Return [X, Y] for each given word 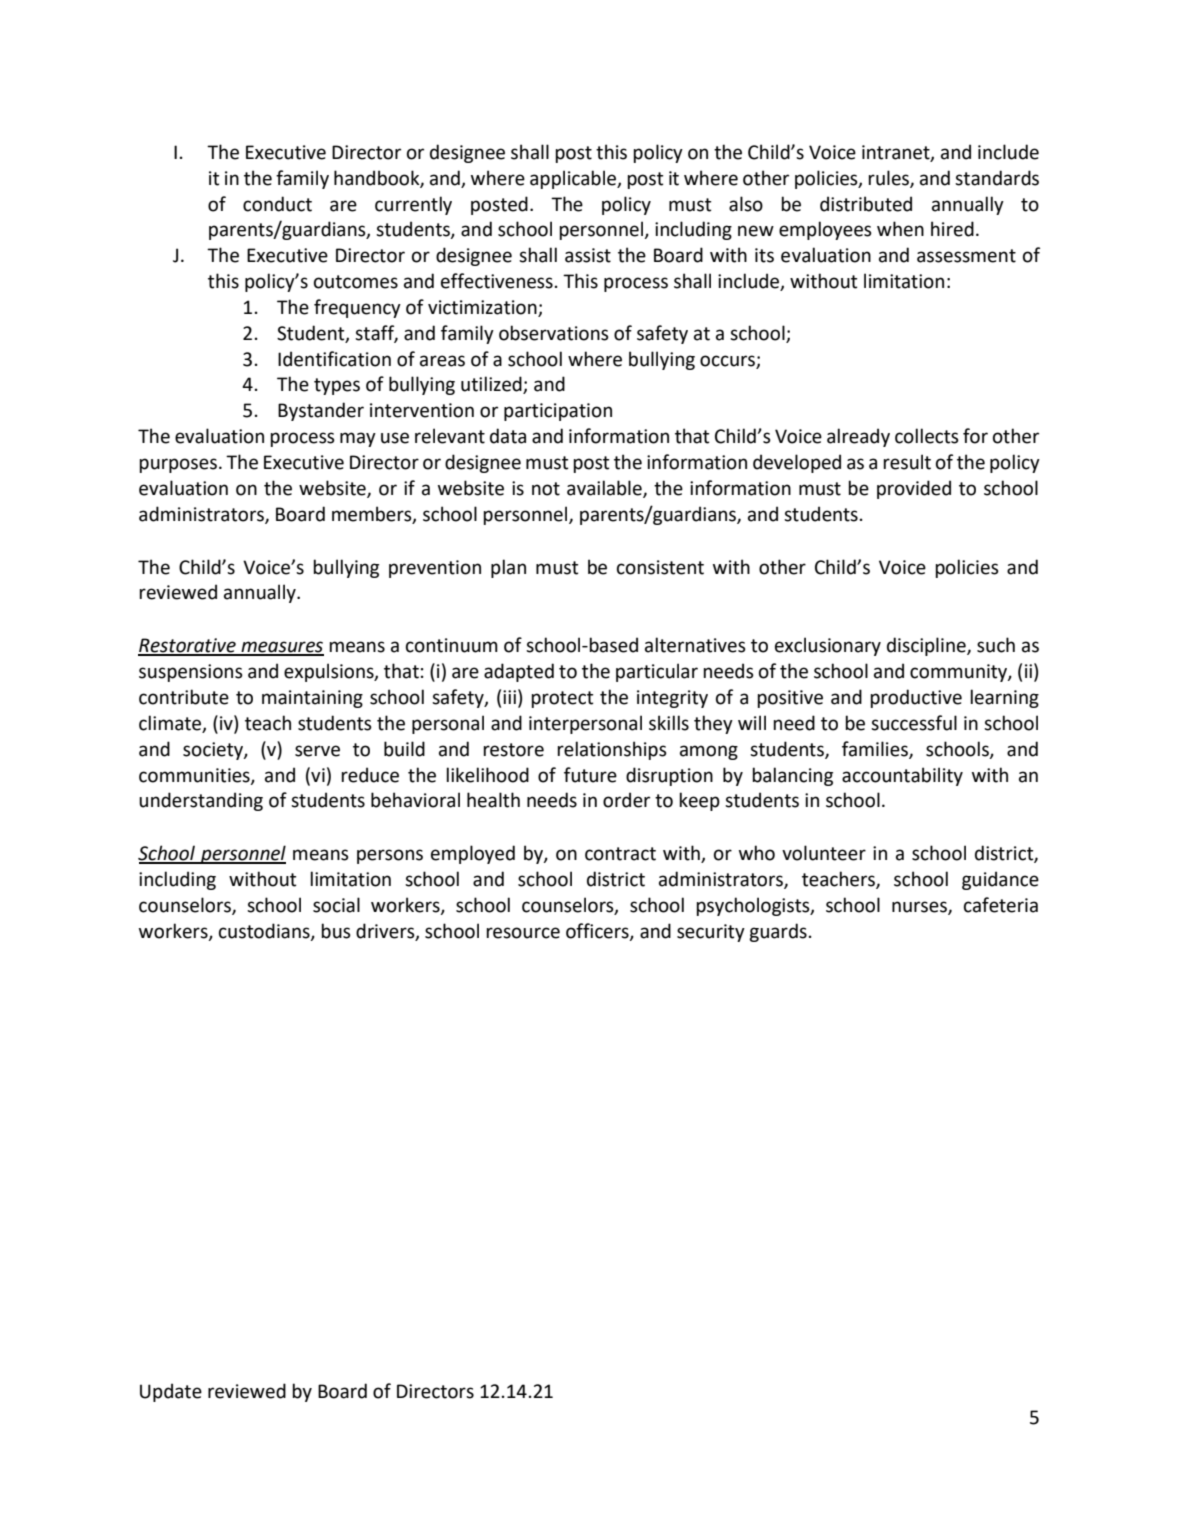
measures [281, 648]
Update [171, 1392]
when [900, 229]
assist [588, 255]
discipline [927, 646]
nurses [920, 908]
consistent [660, 567]
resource [523, 933]
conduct [277, 204]
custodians [265, 931]
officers [598, 931]
